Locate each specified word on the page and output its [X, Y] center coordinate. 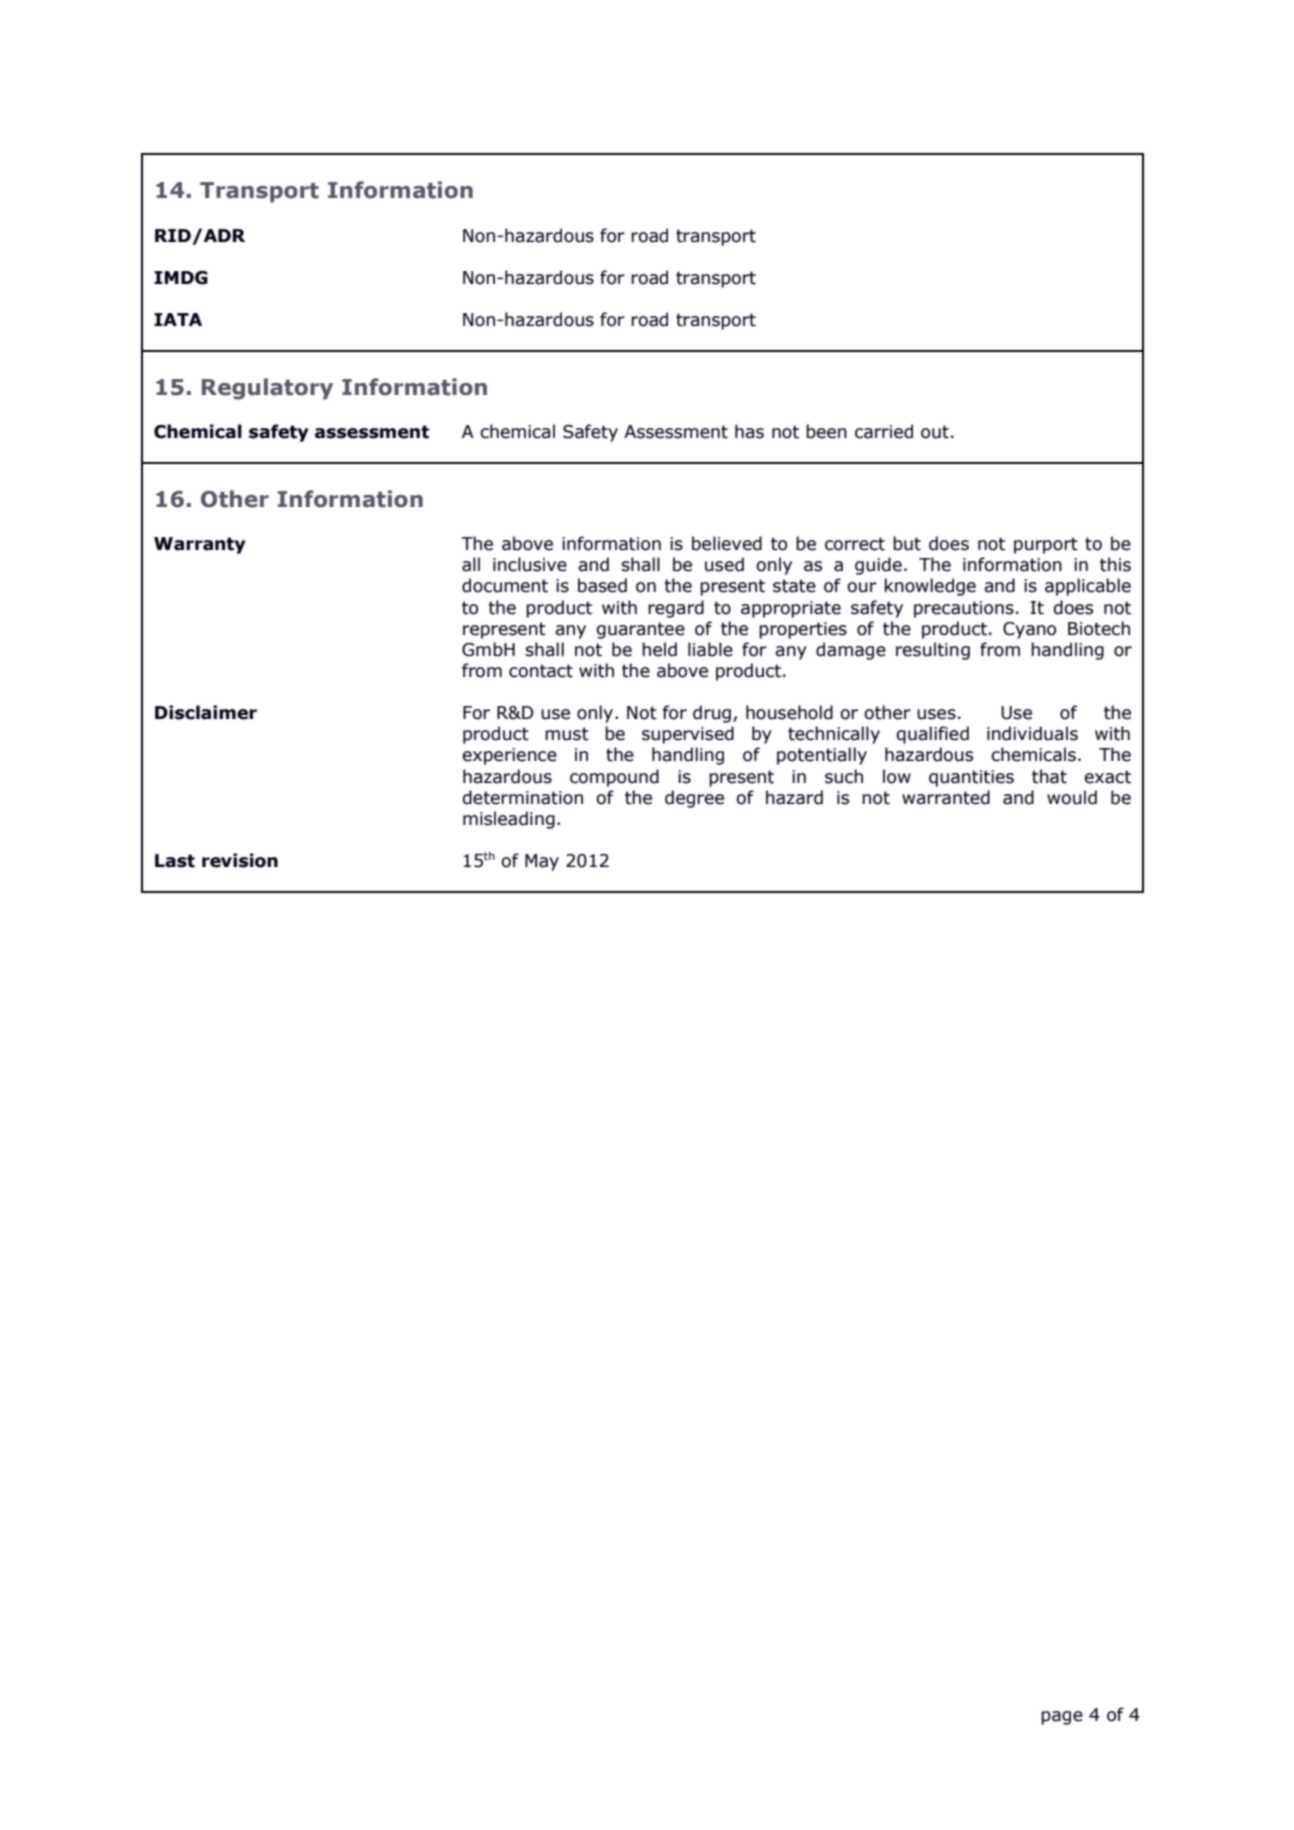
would [1072, 797]
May [542, 862]
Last [175, 861]
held [659, 649]
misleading [509, 820]
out [935, 432]
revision [240, 860]
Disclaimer [206, 712]
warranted [946, 797]
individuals [1032, 733]
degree [694, 799]
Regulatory [267, 389]
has [749, 431]
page [1062, 1718]
